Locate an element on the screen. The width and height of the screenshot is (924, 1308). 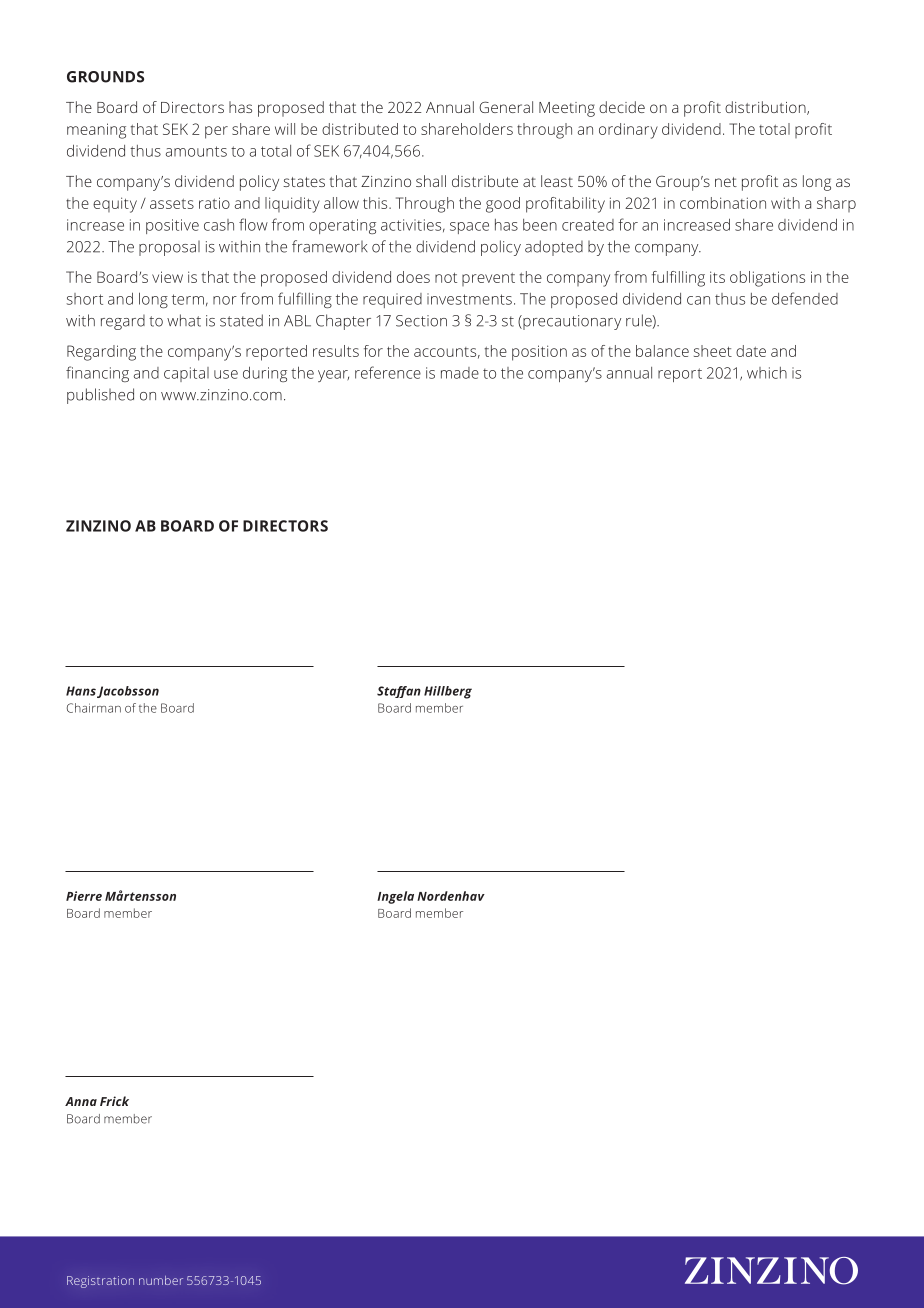
Anna is located at coordinates (81, 1101).
